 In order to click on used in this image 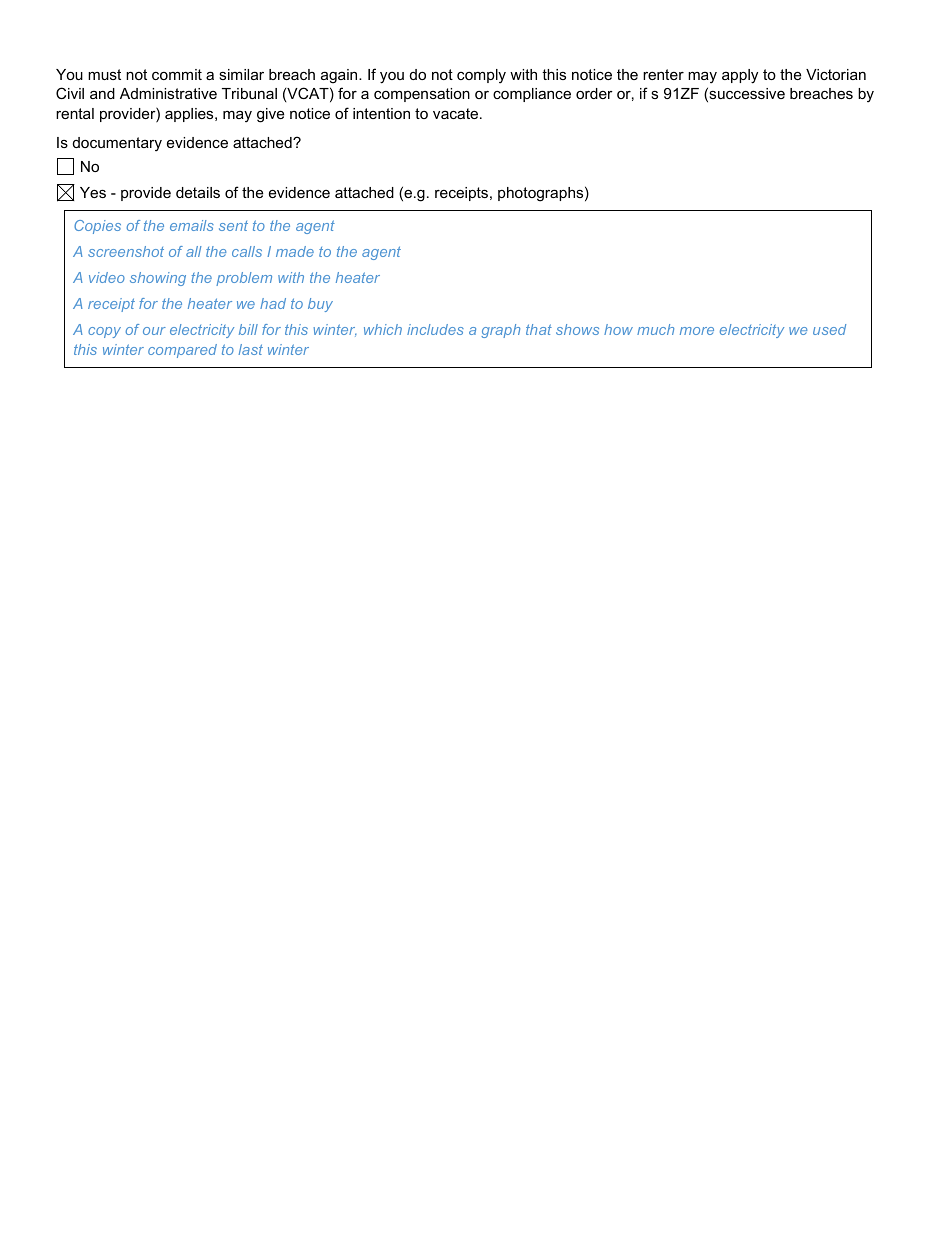, I will do `click(829, 329)`.
